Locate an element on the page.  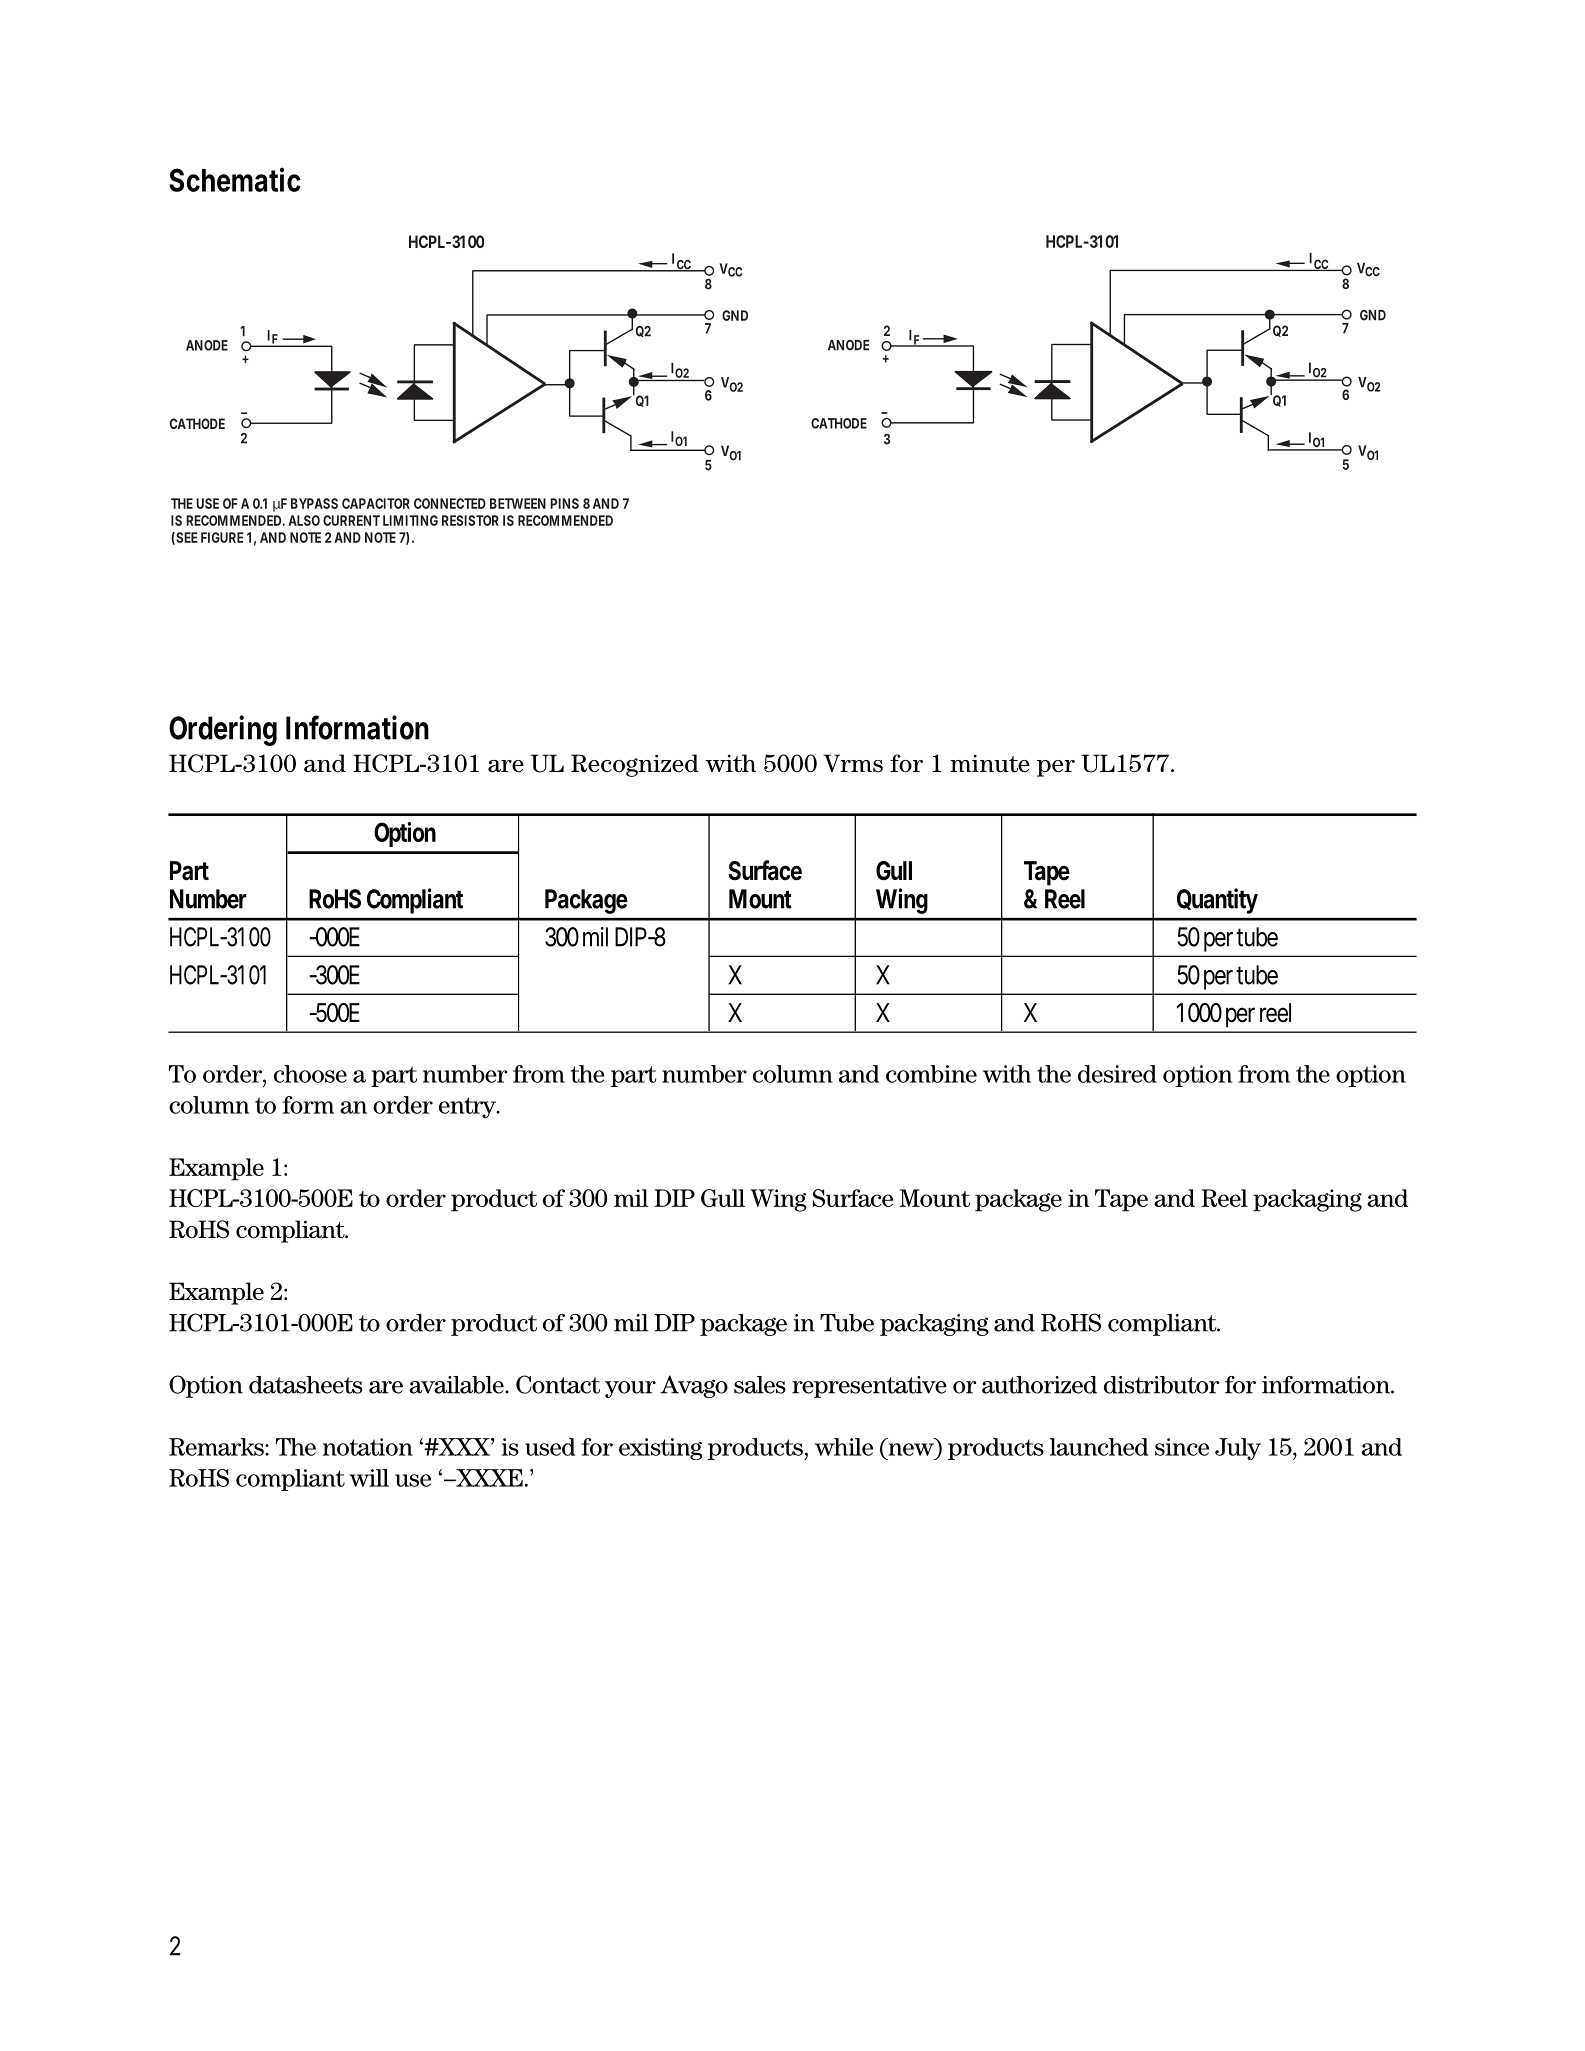
choose is located at coordinates (310, 1074).
